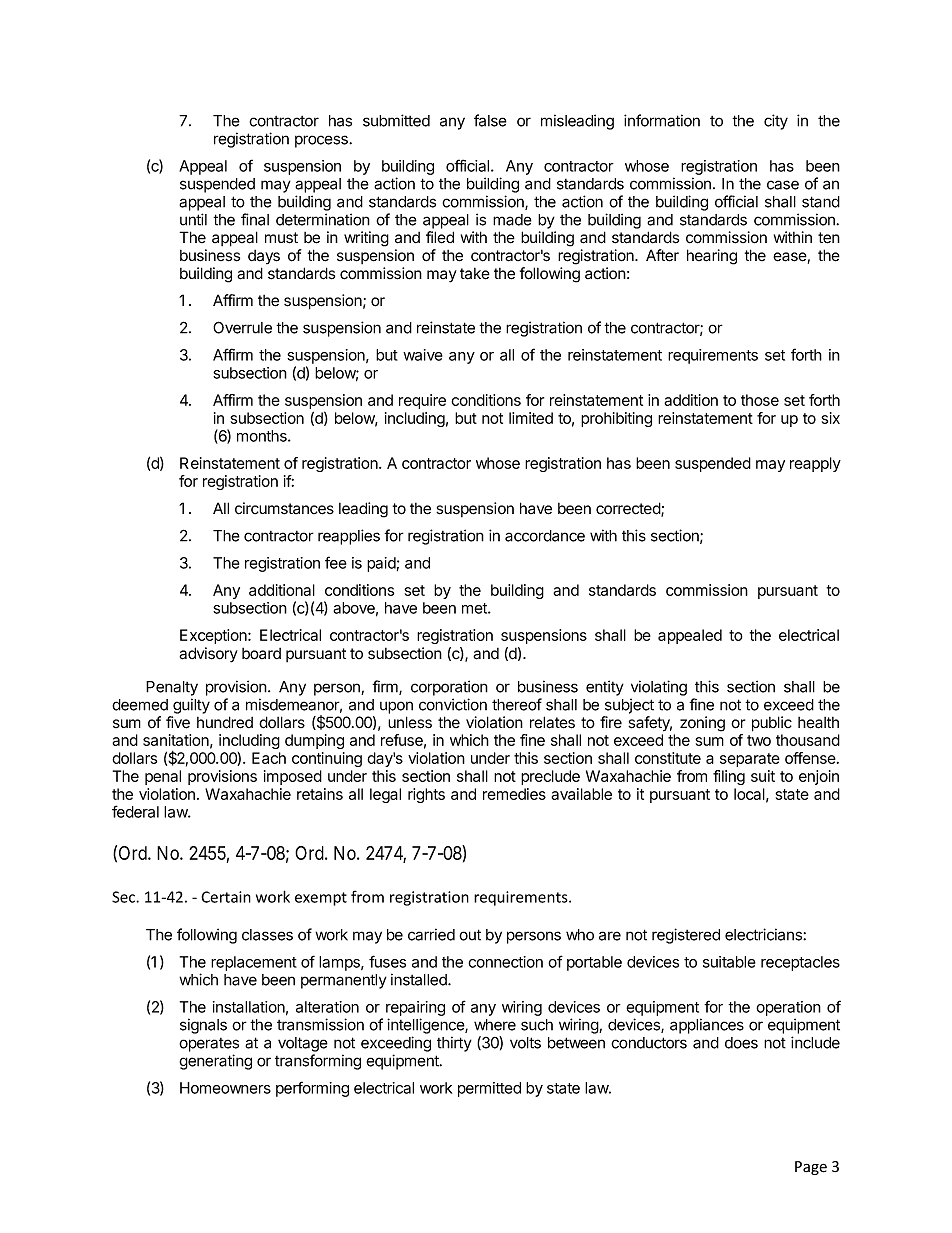 The image size is (952, 1233). I want to click on until, so click(193, 219).
